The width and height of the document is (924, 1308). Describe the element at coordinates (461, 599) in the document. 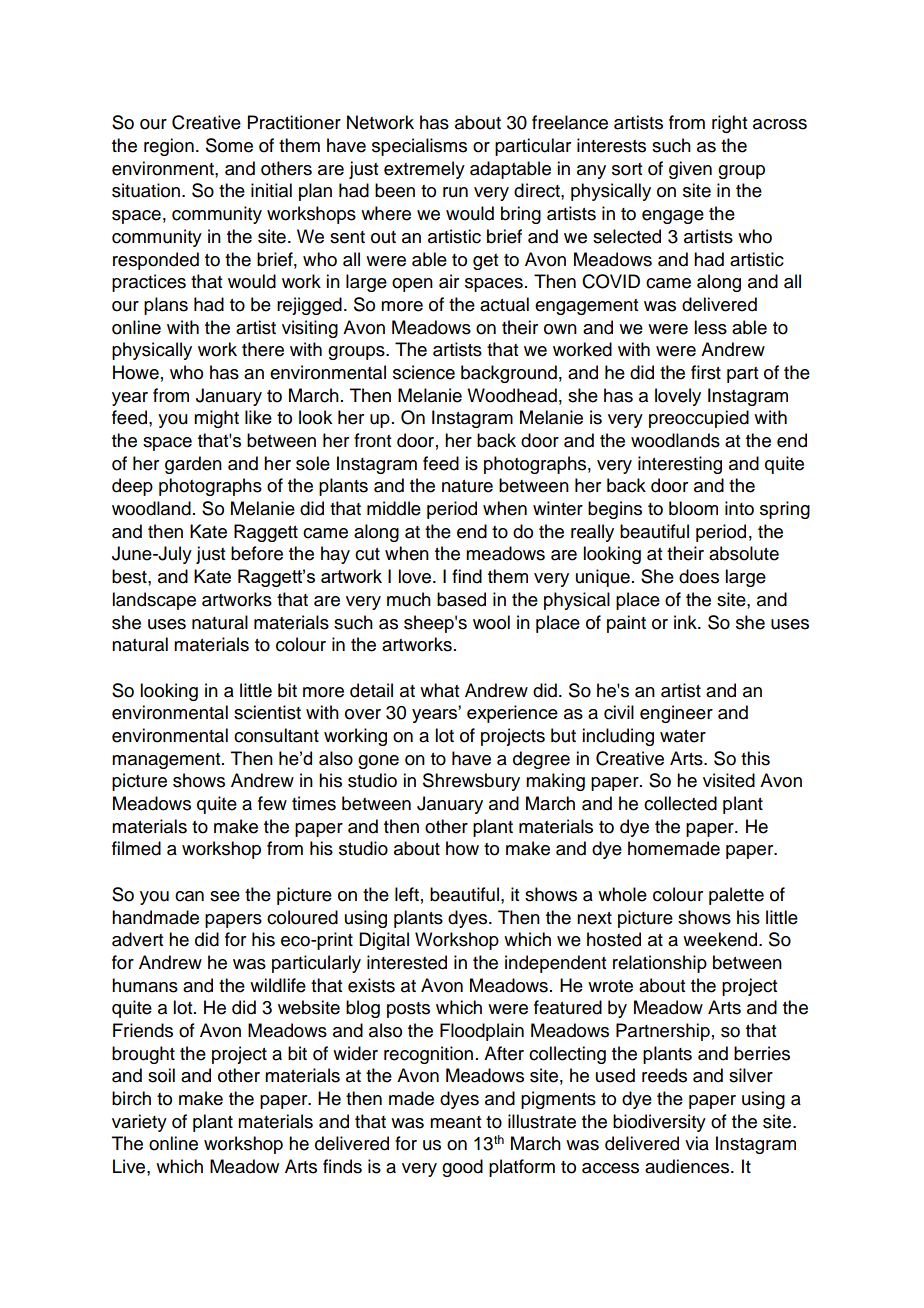

I see `based` at that location.
